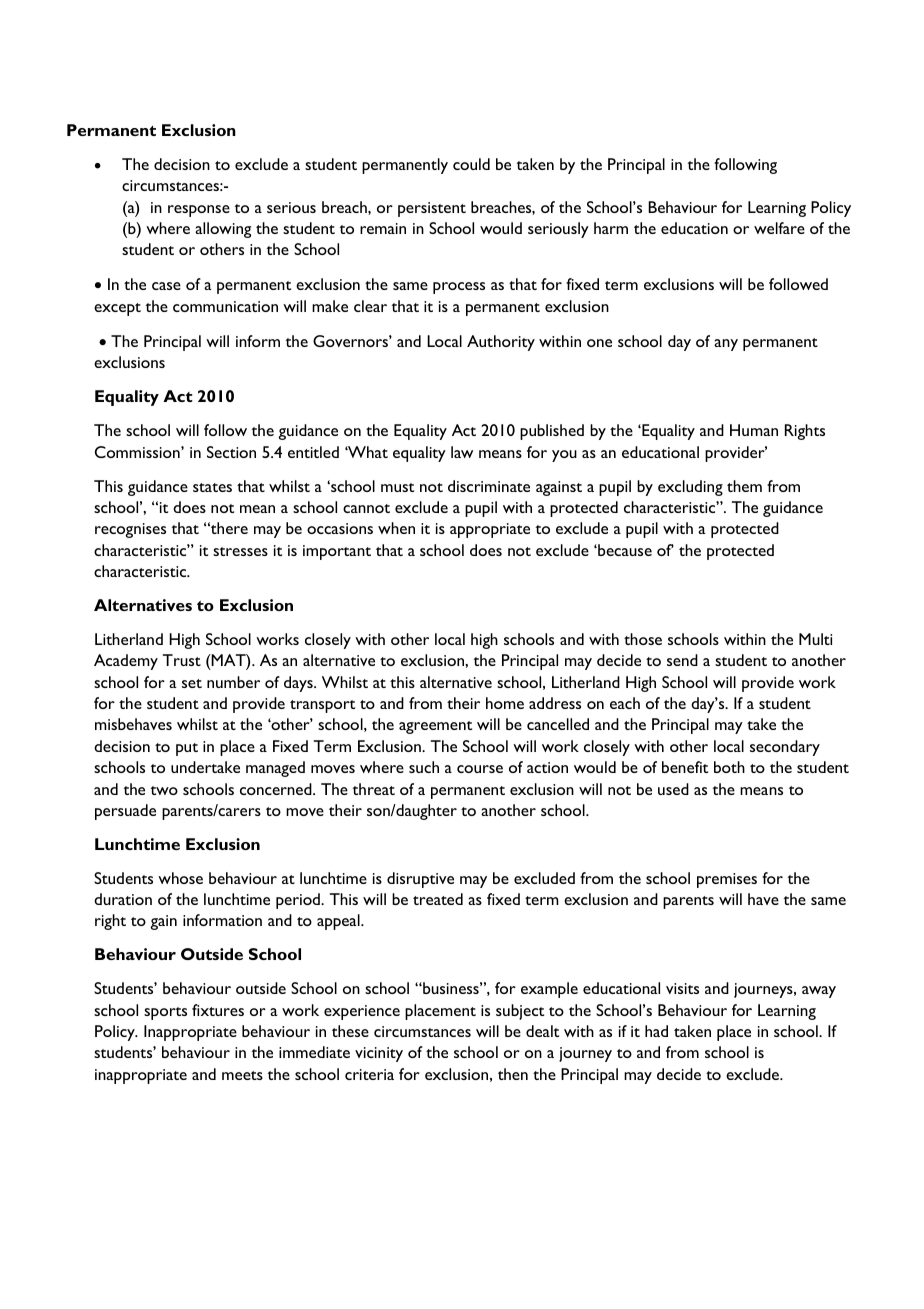  What do you see at coordinates (779, 228) in the screenshot?
I see `welfare` at bounding box center [779, 228].
